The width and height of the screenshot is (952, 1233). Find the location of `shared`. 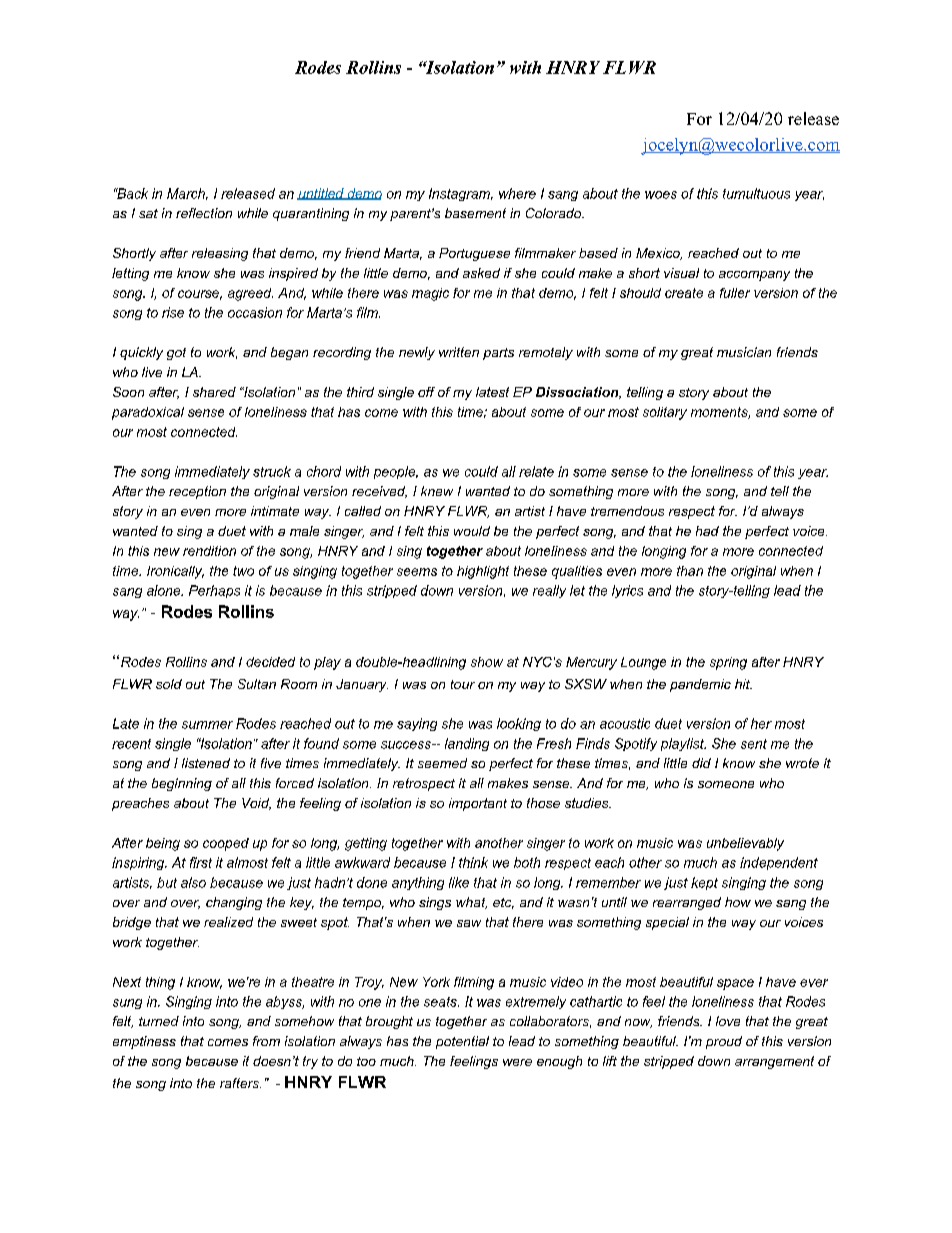

shared is located at coordinates (214, 392).
